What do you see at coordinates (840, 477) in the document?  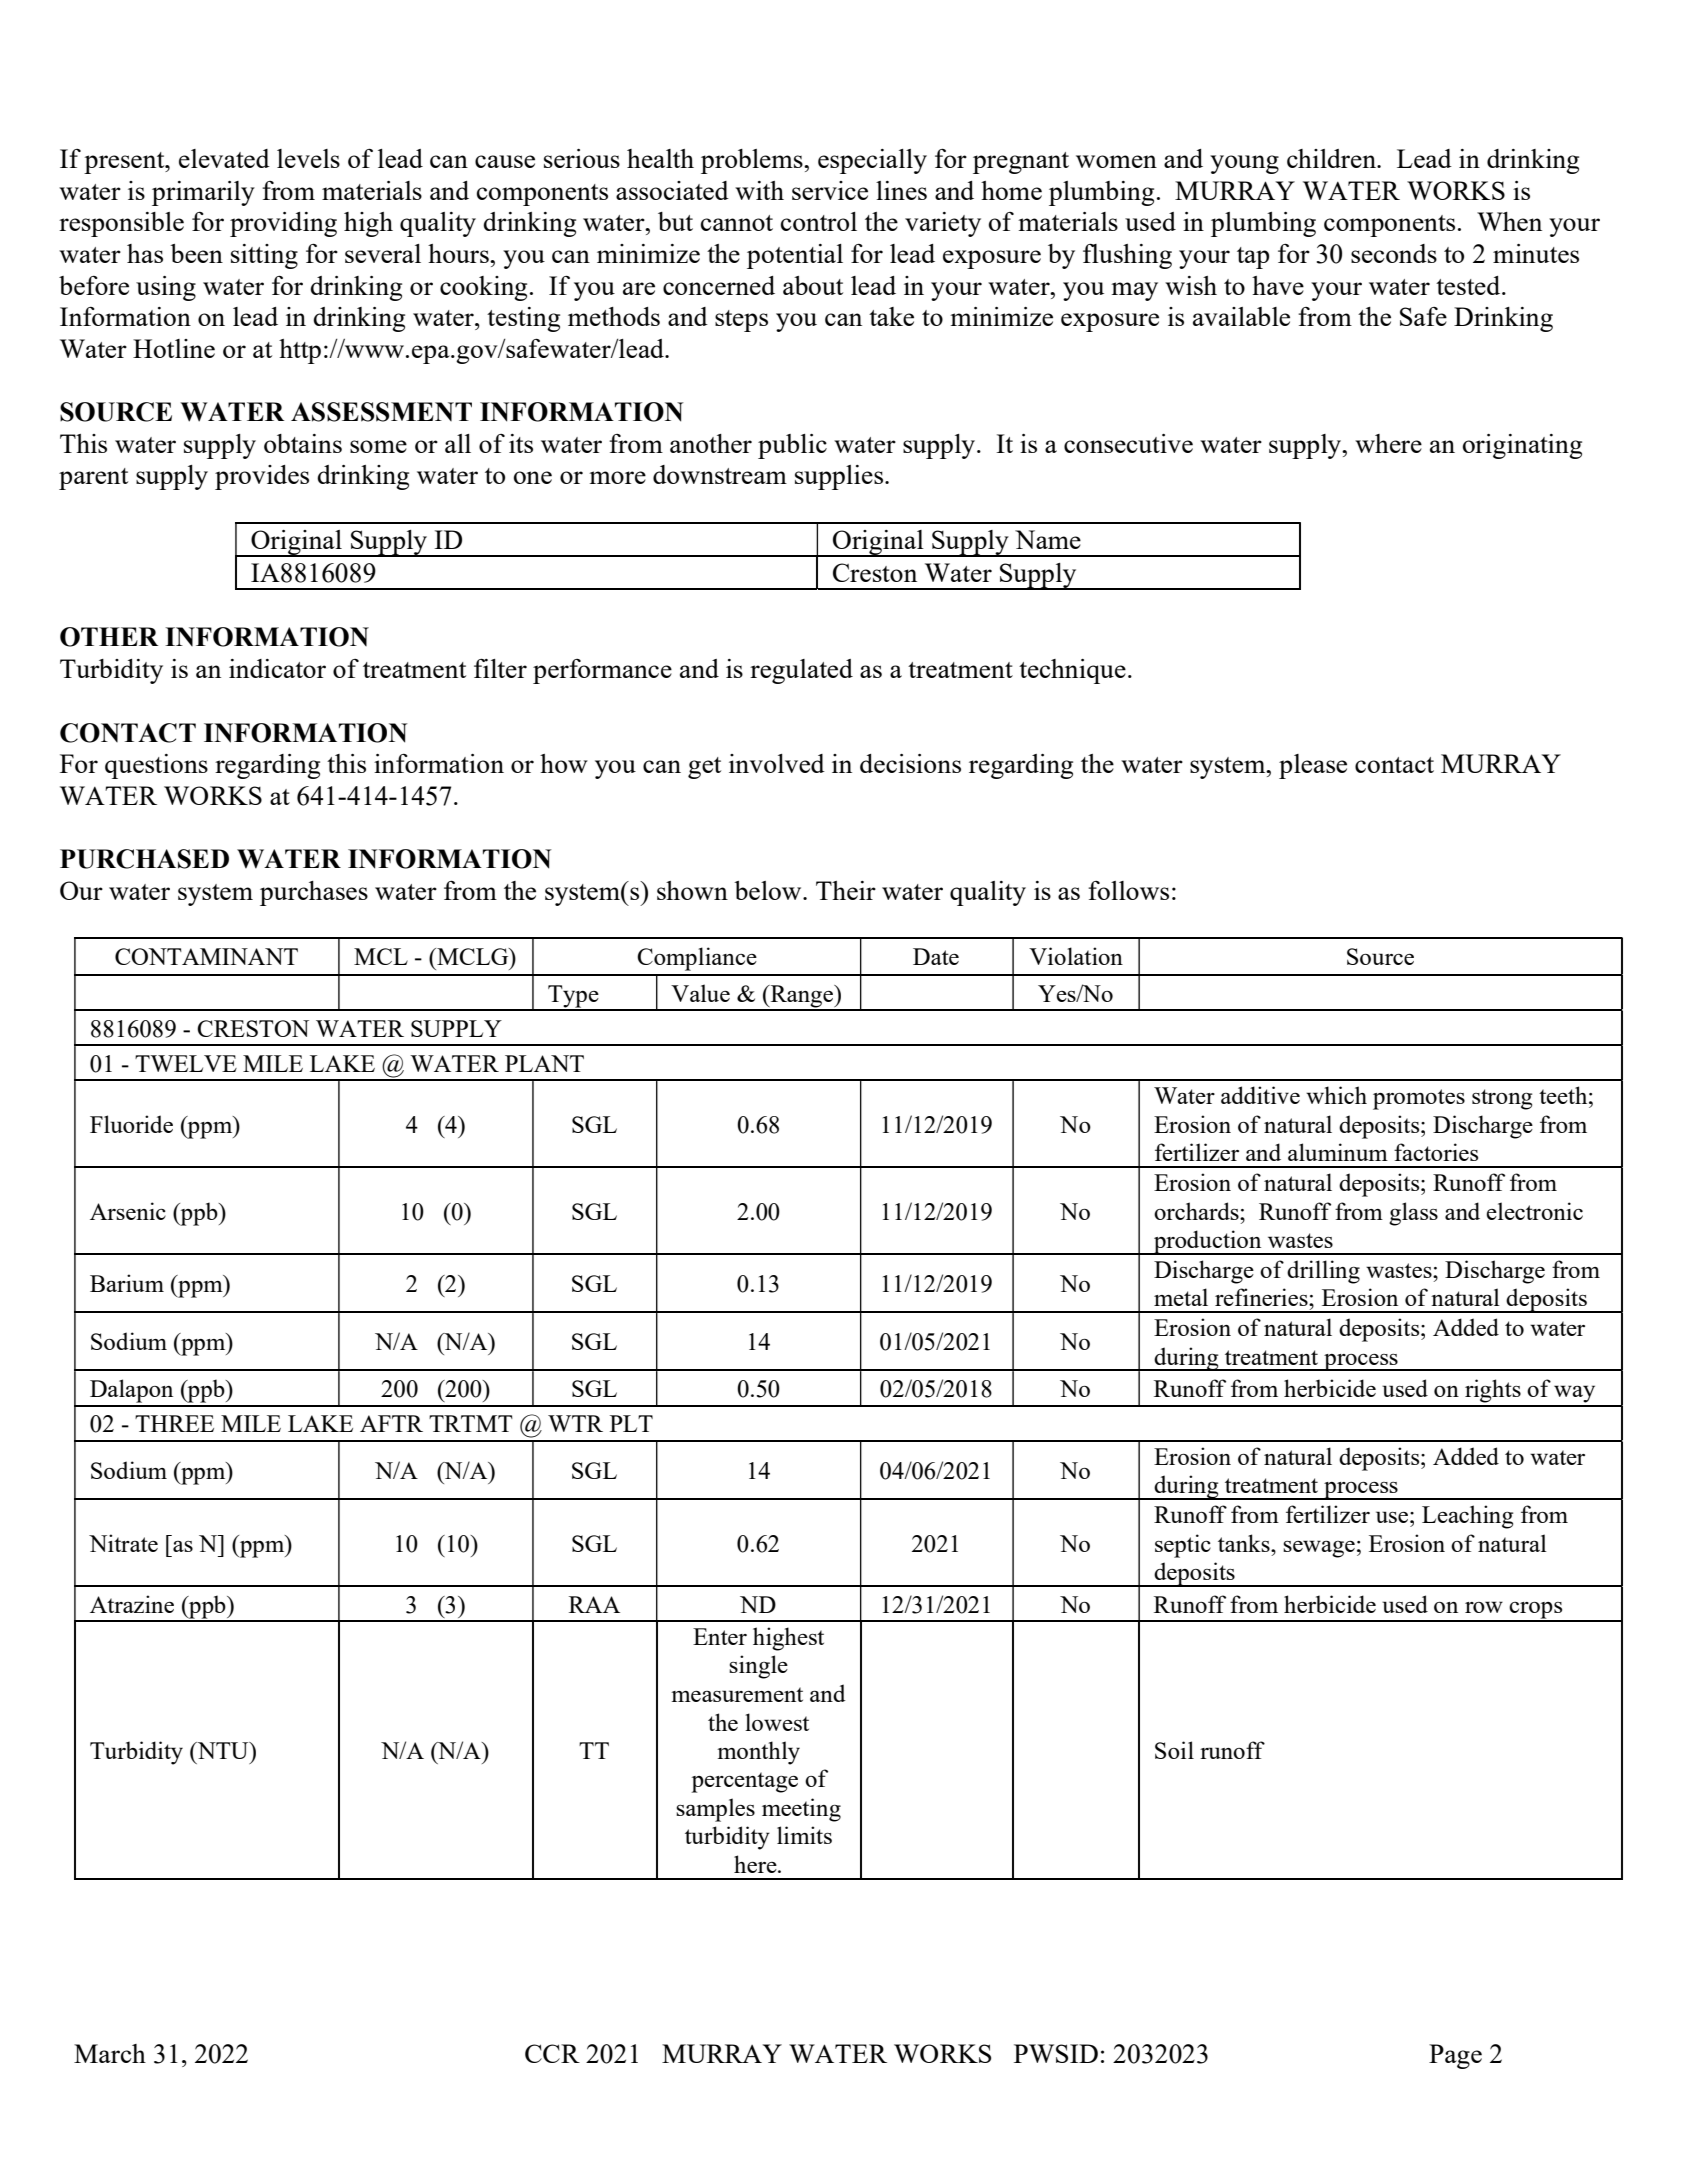 I see `supplies` at bounding box center [840, 477].
